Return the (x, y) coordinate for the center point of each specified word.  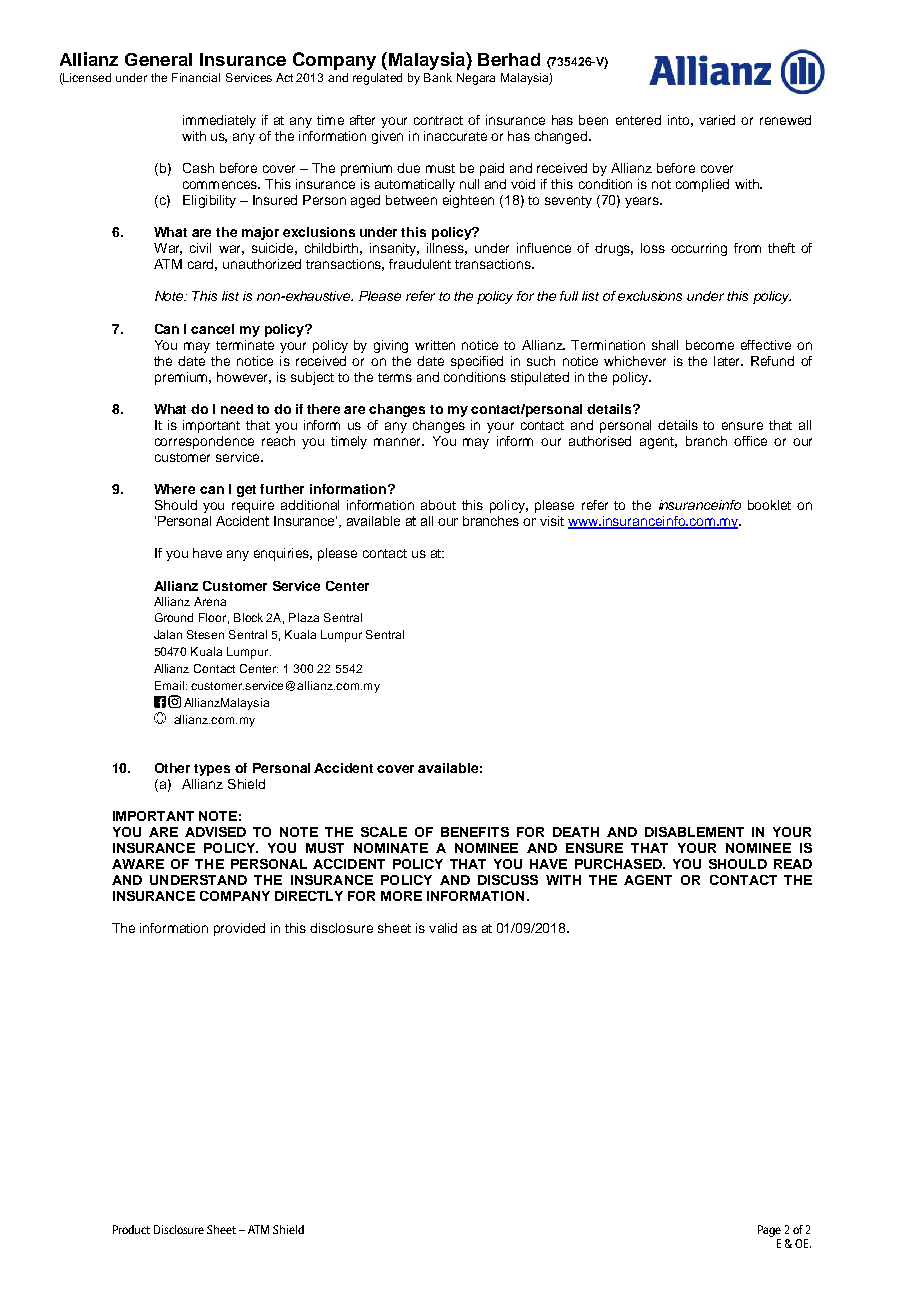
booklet (769, 505)
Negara (476, 79)
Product (131, 1229)
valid (443, 928)
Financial (196, 77)
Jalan (168, 634)
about (438, 505)
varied (717, 120)
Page (769, 1231)
